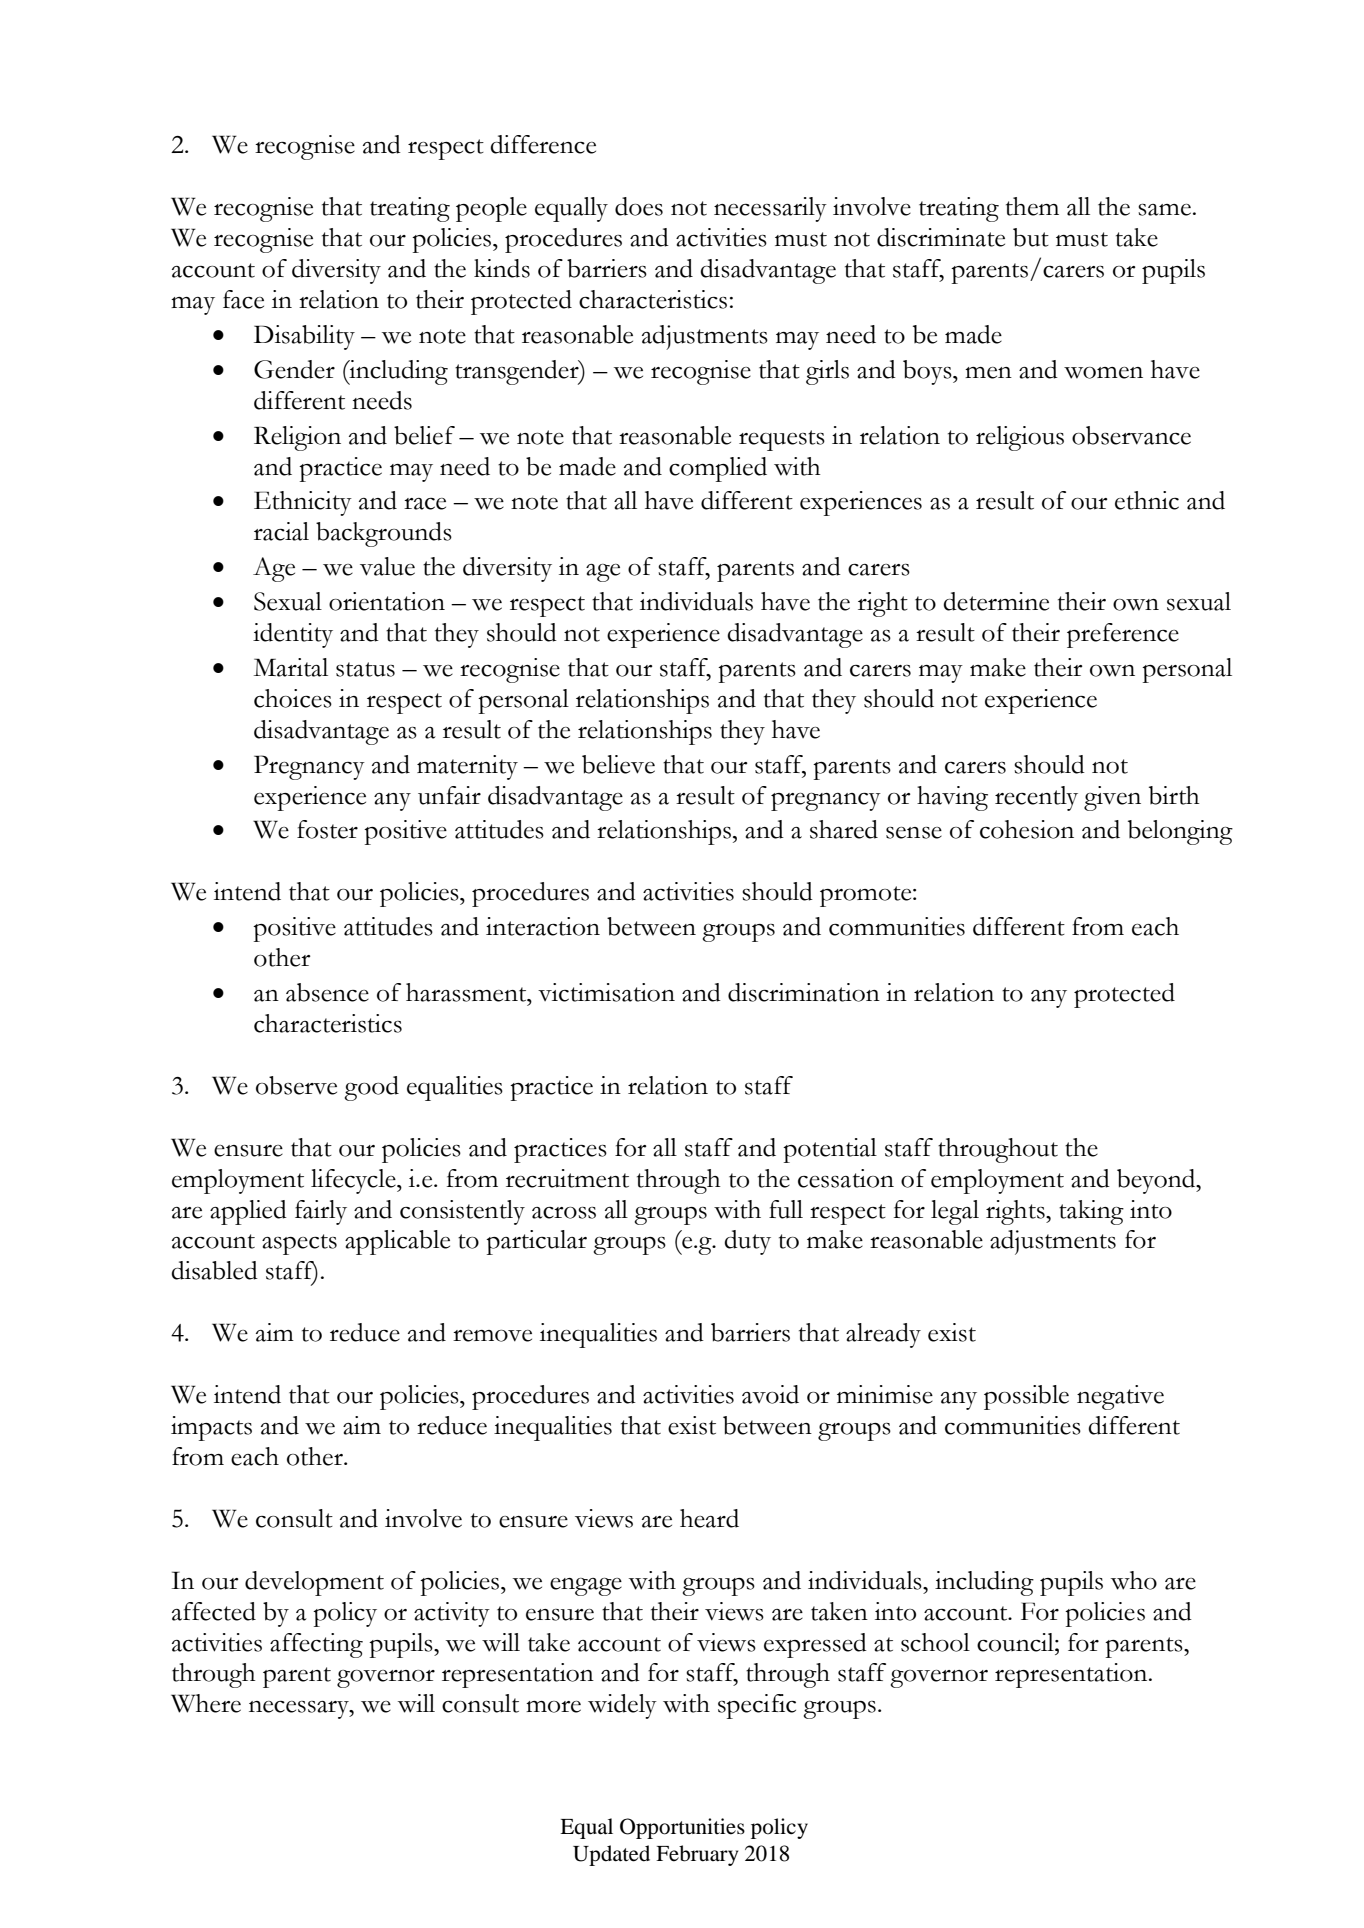 The image size is (1364, 1928). I want to click on determine, so click(996, 601).
